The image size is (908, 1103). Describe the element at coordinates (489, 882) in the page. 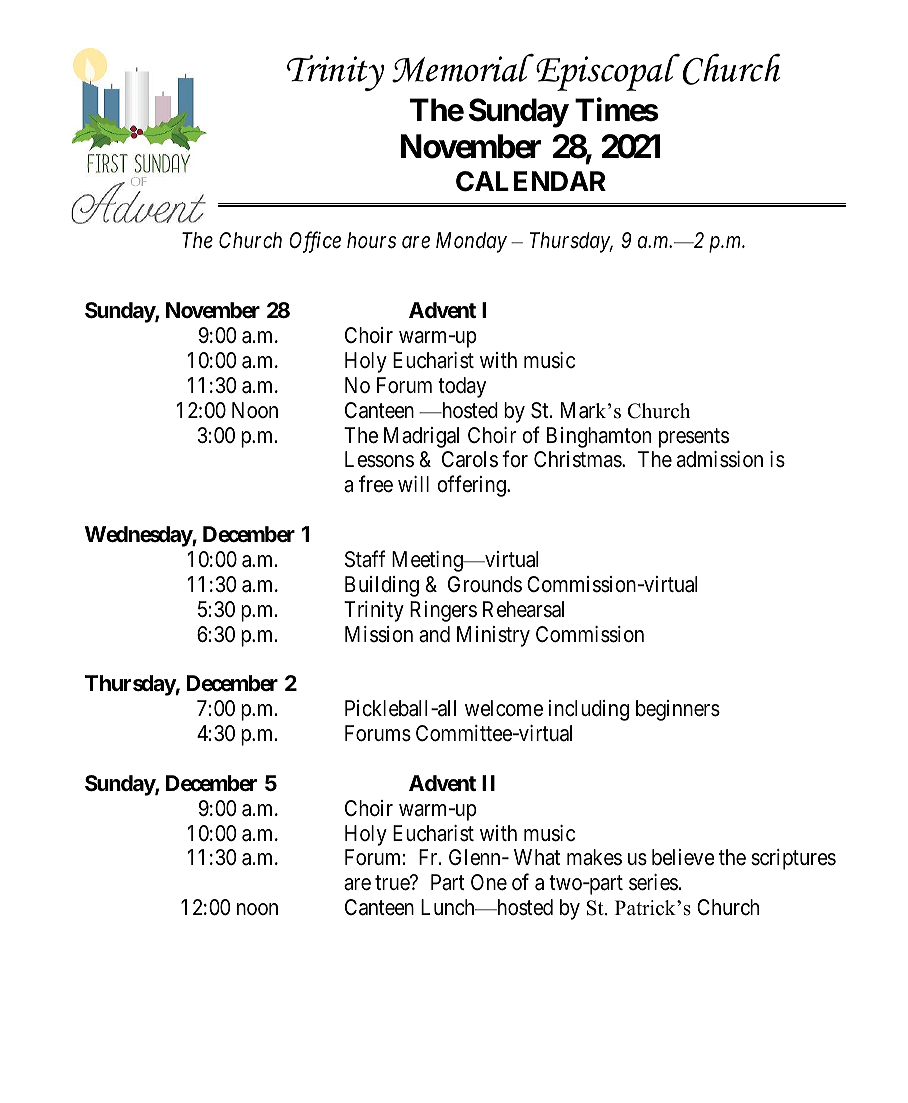

I see `One` at that location.
